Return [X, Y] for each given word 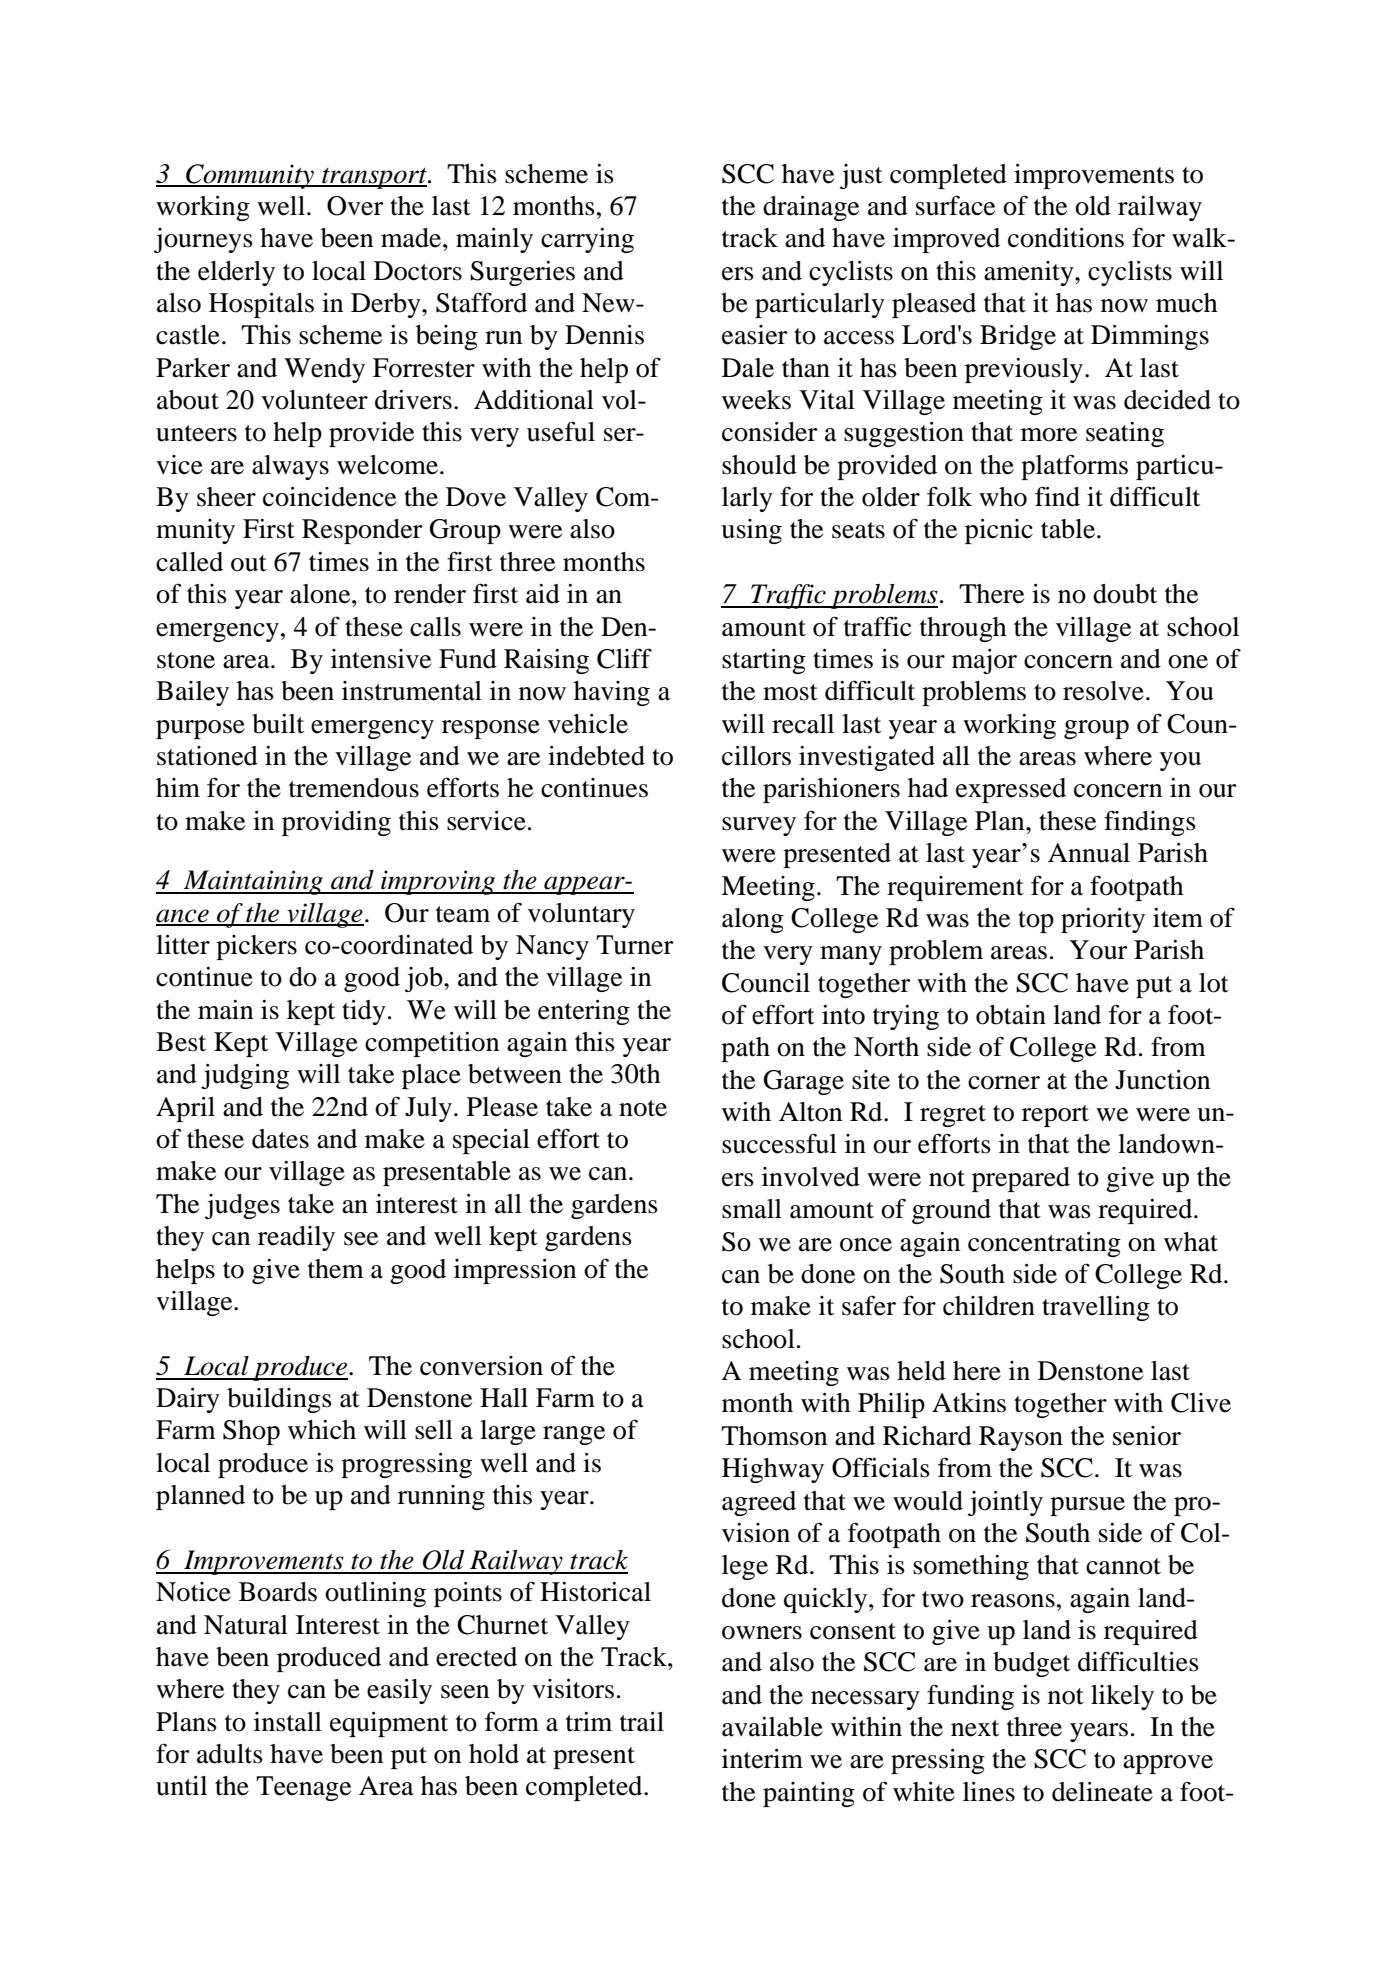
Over [355, 206]
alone [321, 594]
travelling [1096, 1308]
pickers [256, 947]
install [288, 1722]
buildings [279, 1400]
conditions [1066, 238]
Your [1098, 950]
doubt [1125, 594]
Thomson [774, 1436]
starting [764, 661]
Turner [634, 945]
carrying [587, 240]
